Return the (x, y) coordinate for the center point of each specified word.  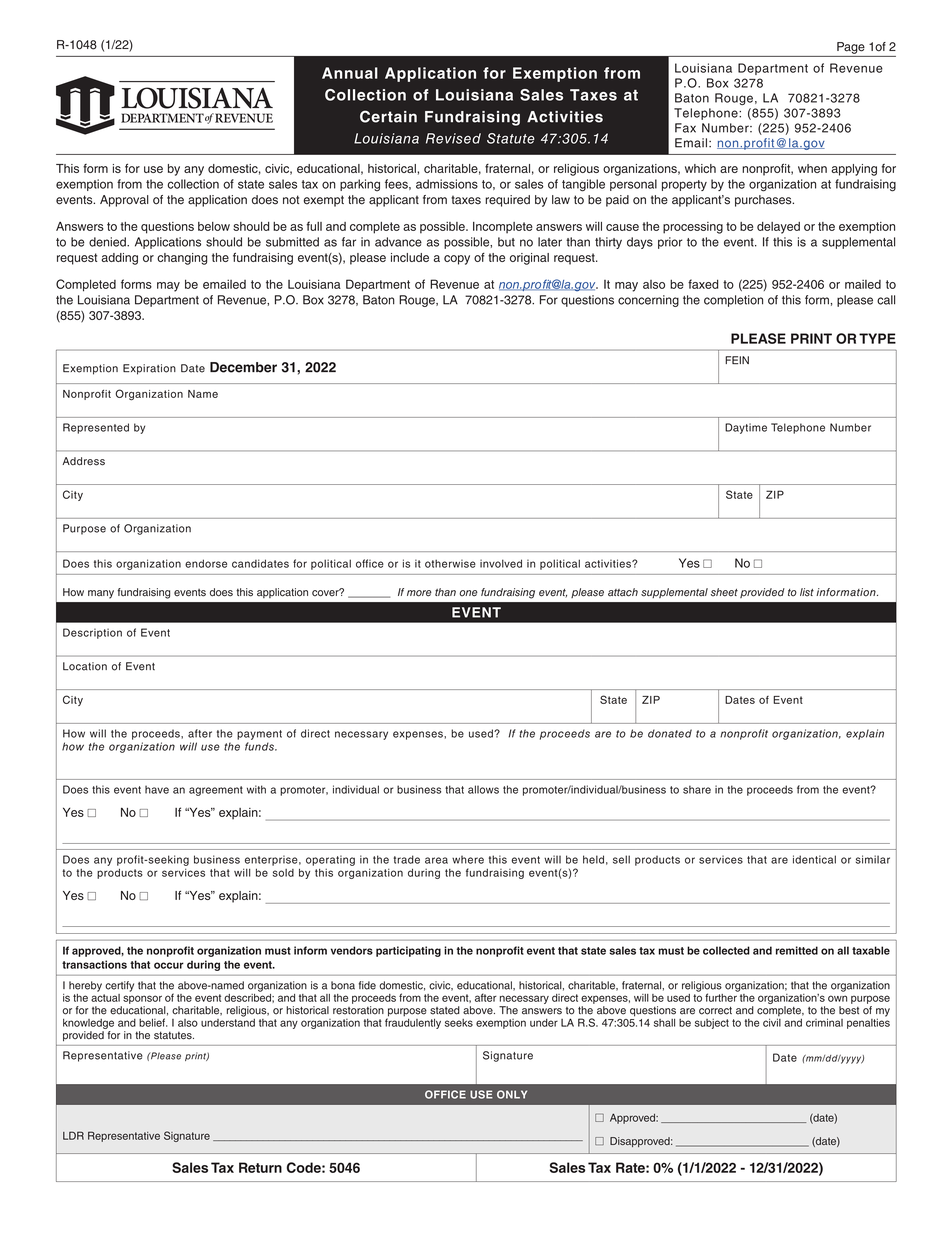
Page (851, 48)
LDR (73, 1135)
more (419, 593)
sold (283, 873)
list (807, 592)
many (101, 594)
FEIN (737, 360)
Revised (453, 138)
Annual (350, 73)
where (468, 859)
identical (814, 859)
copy (457, 260)
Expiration (149, 369)
